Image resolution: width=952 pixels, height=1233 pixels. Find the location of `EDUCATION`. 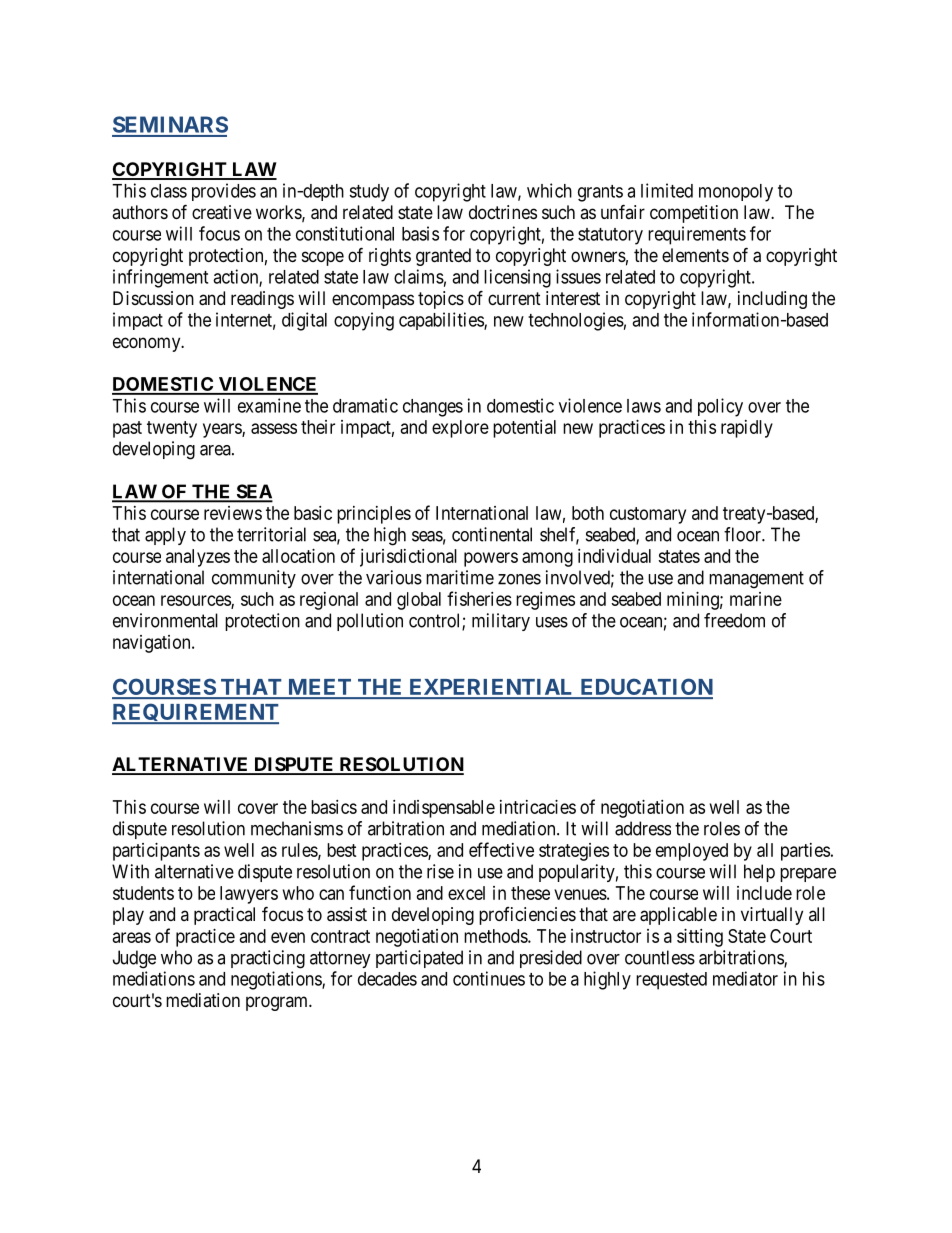

EDUCATION is located at coordinates (645, 688).
